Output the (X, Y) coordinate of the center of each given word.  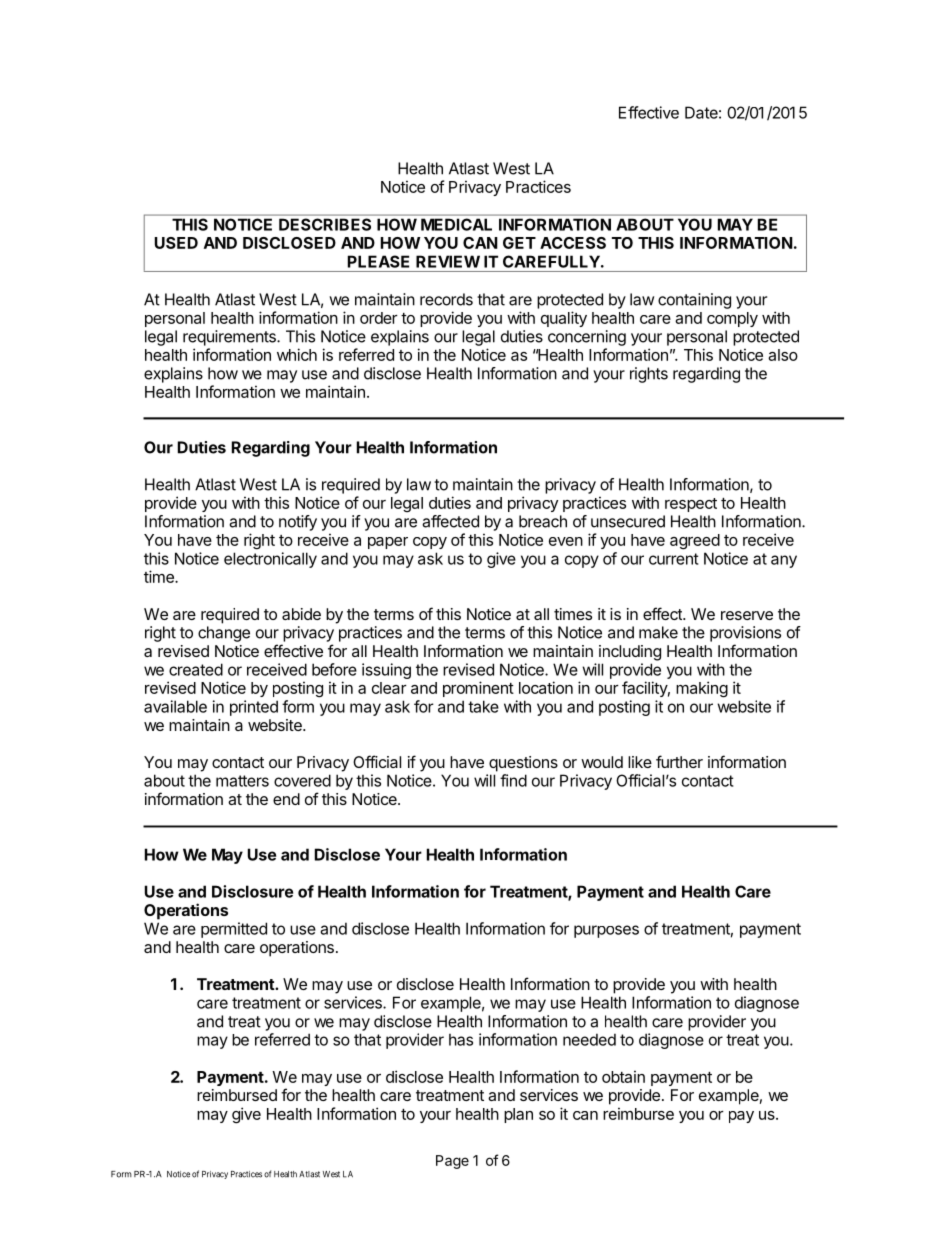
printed (254, 708)
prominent (478, 689)
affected (450, 521)
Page (452, 1162)
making (702, 689)
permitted (234, 930)
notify (298, 523)
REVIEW (448, 261)
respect (691, 505)
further (679, 761)
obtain (623, 1076)
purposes (606, 931)
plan (518, 1115)
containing (694, 301)
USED (176, 243)
